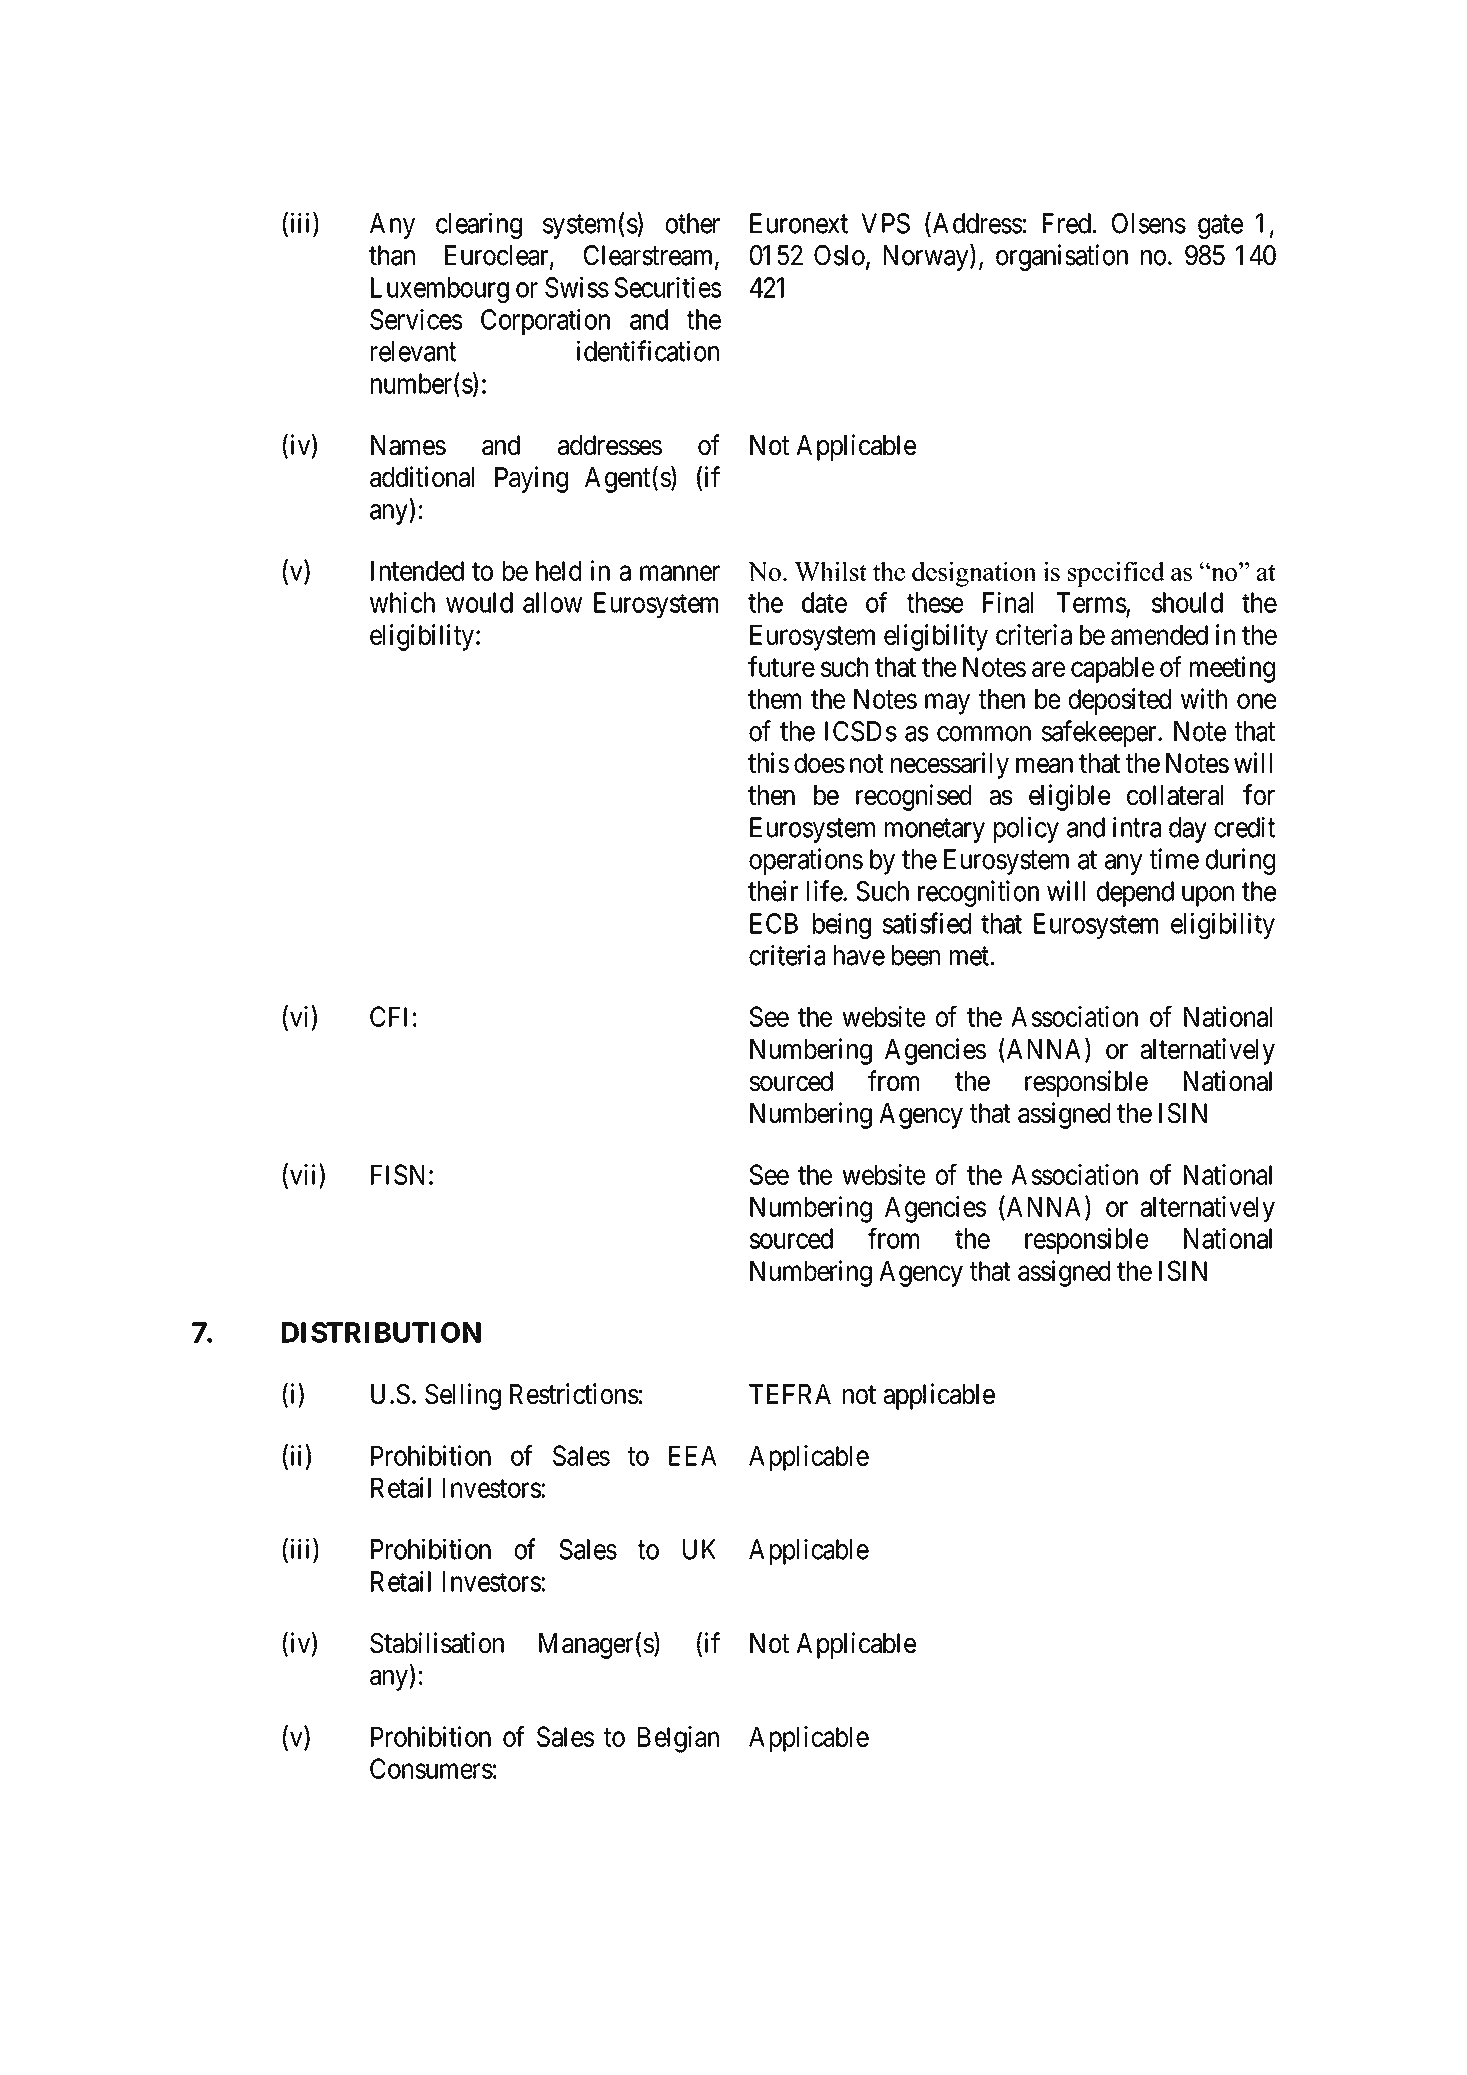 This page has width=1467, height=2075. What do you see at coordinates (969, 956) in the page?
I see `met` at bounding box center [969, 956].
